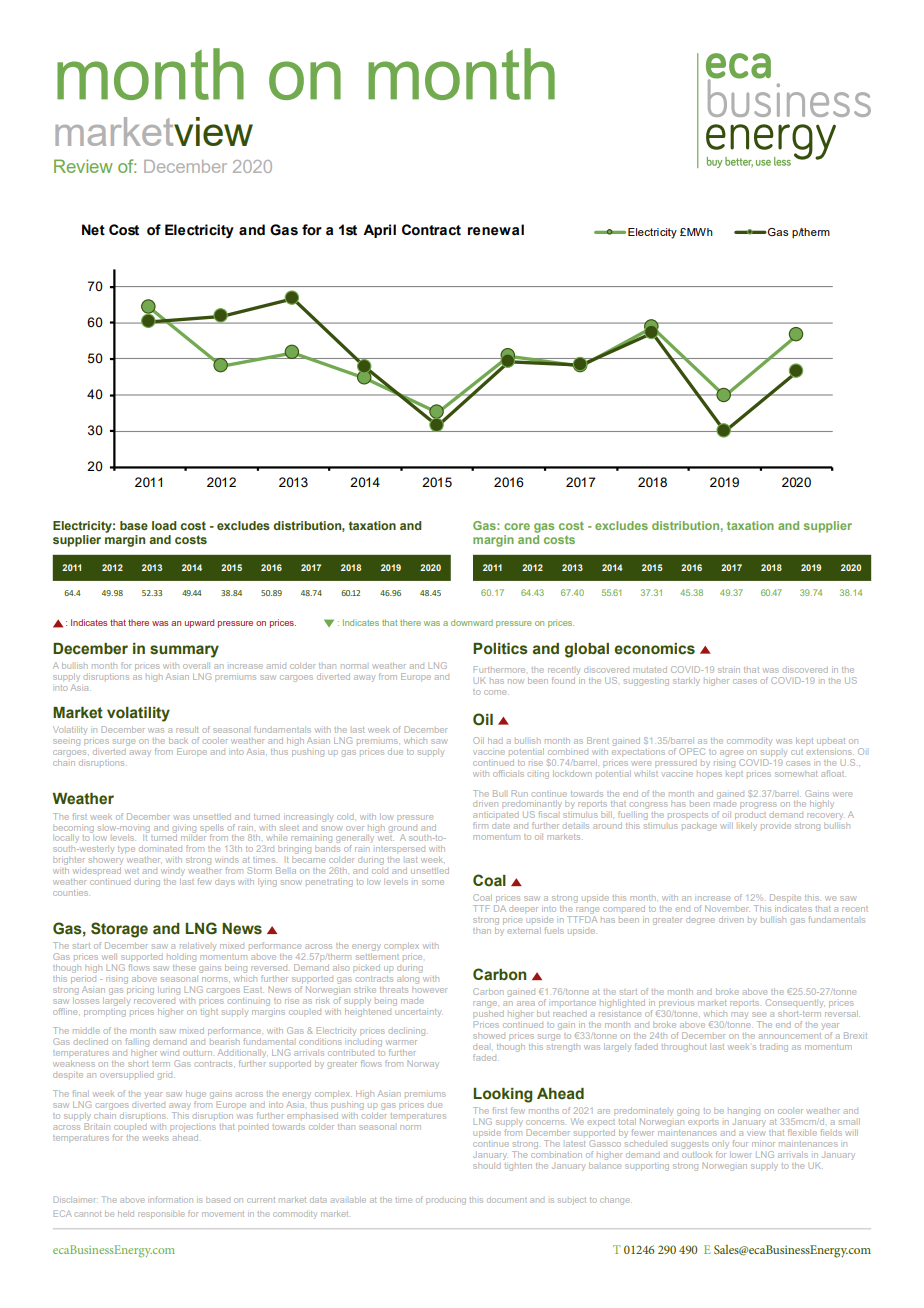 Image resolution: width=924 pixels, height=1308 pixels. Describe the element at coordinates (517, 526) in the screenshot. I see `core` at that location.
